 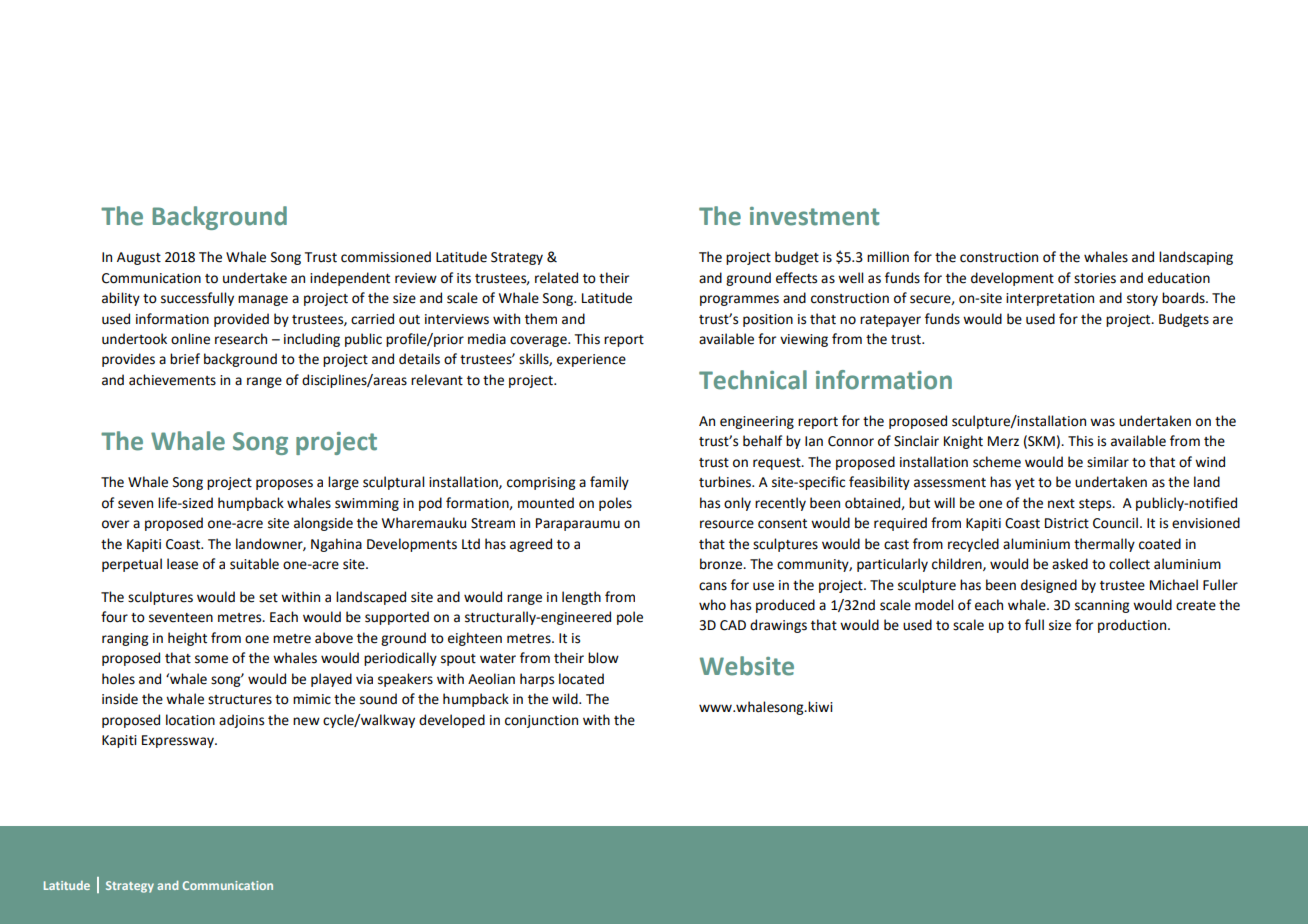 I want to click on scanning, so click(x=1102, y=606).
